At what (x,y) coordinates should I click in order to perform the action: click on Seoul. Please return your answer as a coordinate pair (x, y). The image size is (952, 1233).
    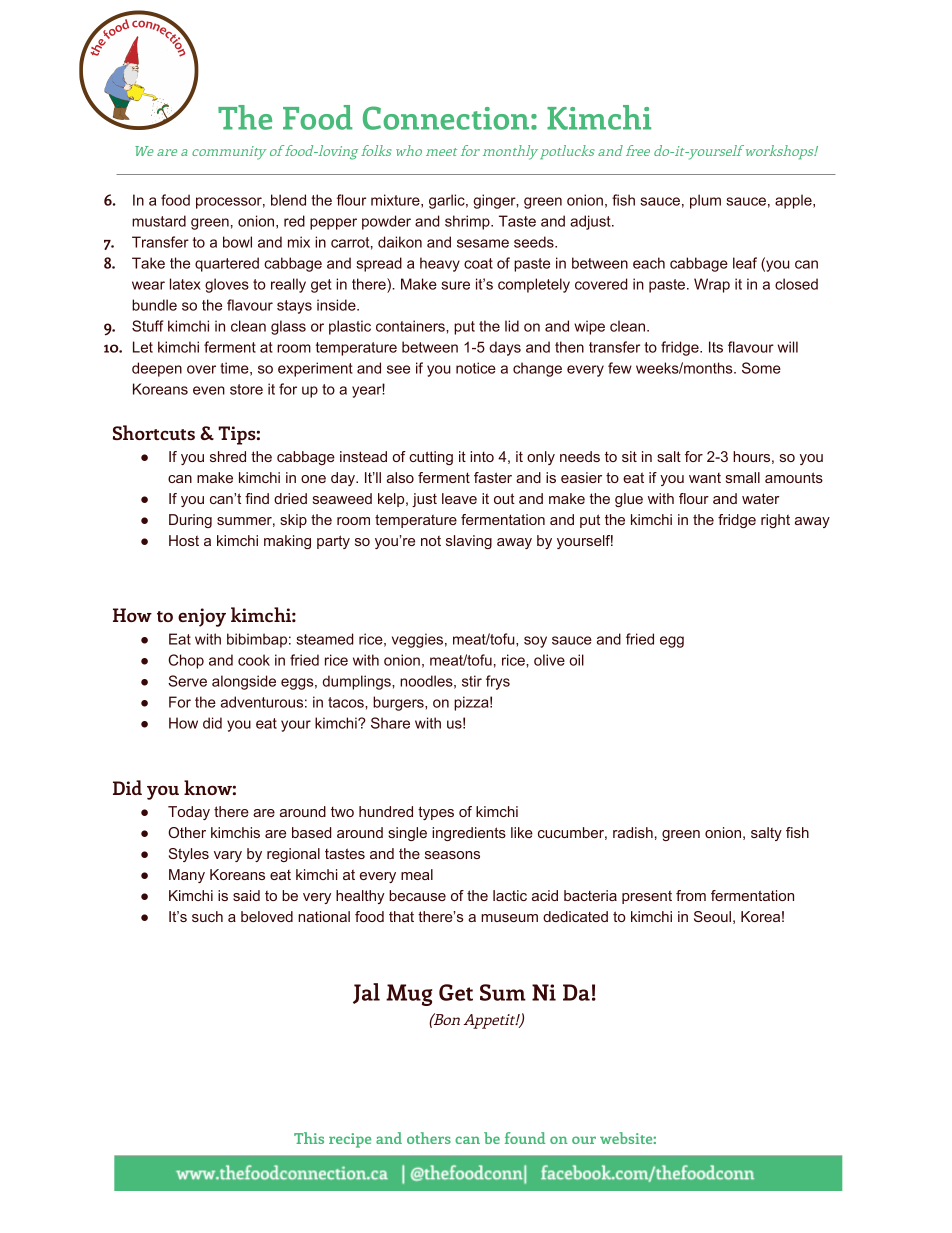
    Looking at the image, I should click on (712, 916).
